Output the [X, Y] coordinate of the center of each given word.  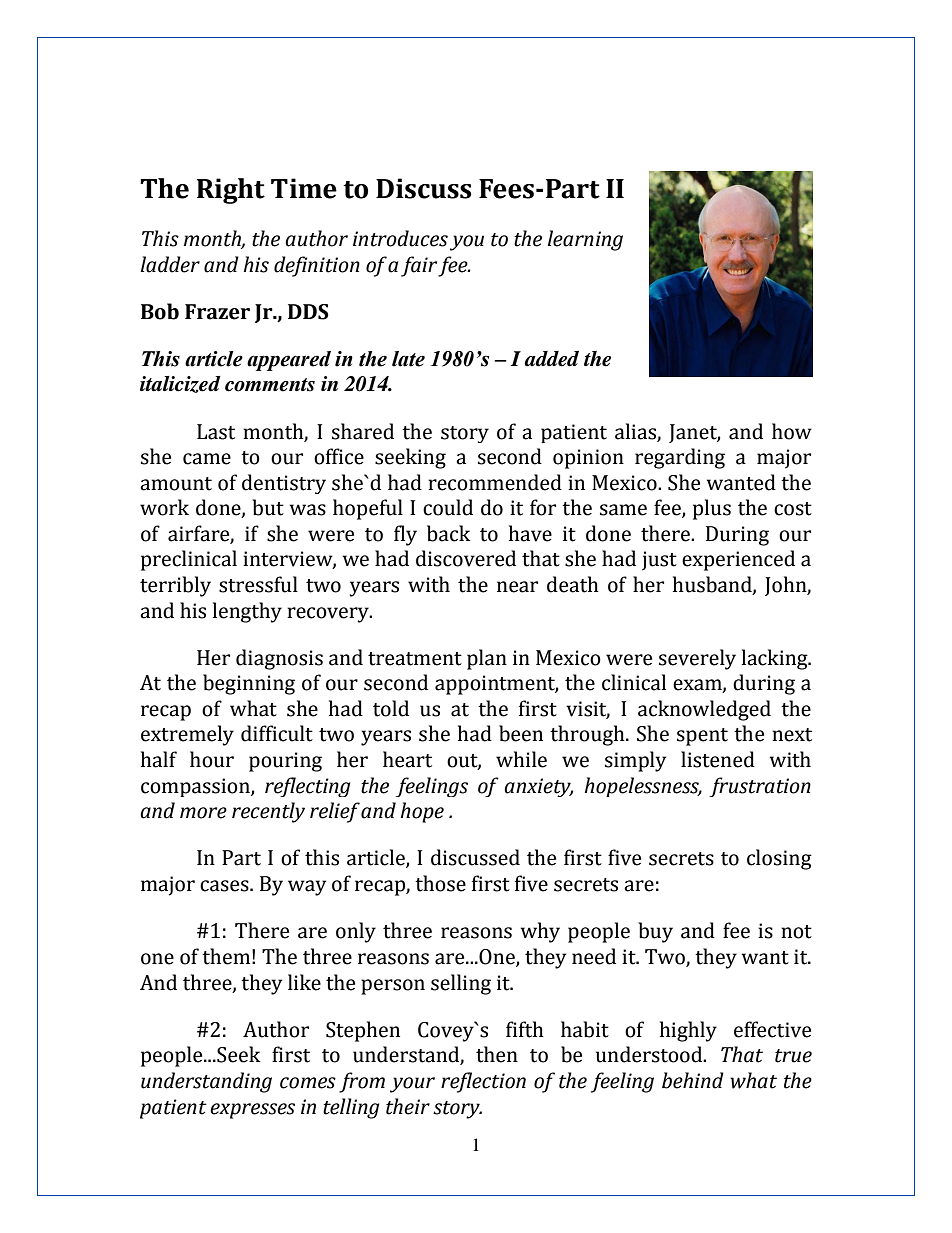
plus [712, 509]
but [268, 507]
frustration [760, 787]
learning [585, 240]
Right [231, 191]
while [521, 759]
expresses [252, 1111]
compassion [196, 787]
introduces [400, 238]
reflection [483, 1082]
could [448, 507]
